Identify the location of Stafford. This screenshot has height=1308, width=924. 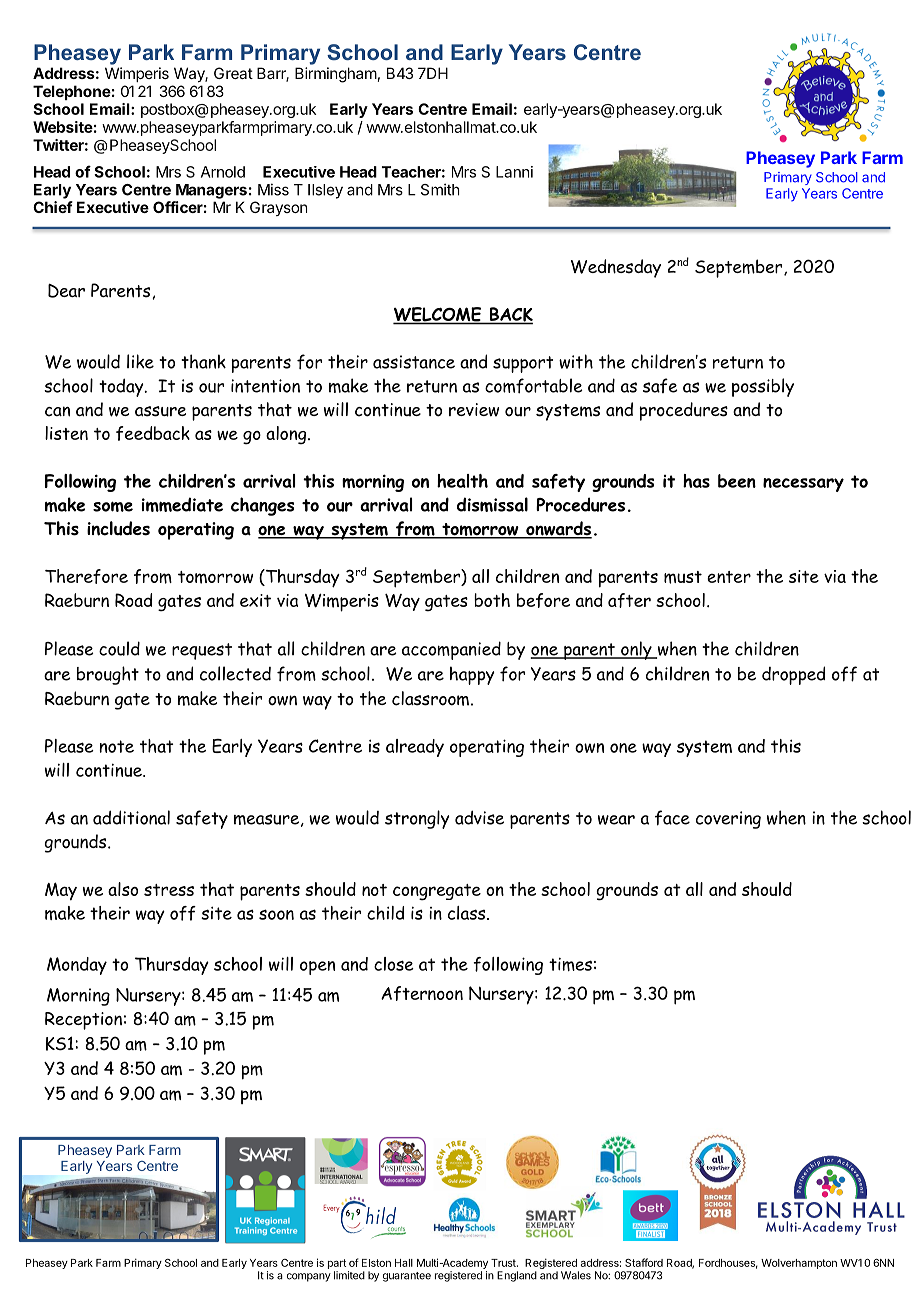
(644, 1262).
